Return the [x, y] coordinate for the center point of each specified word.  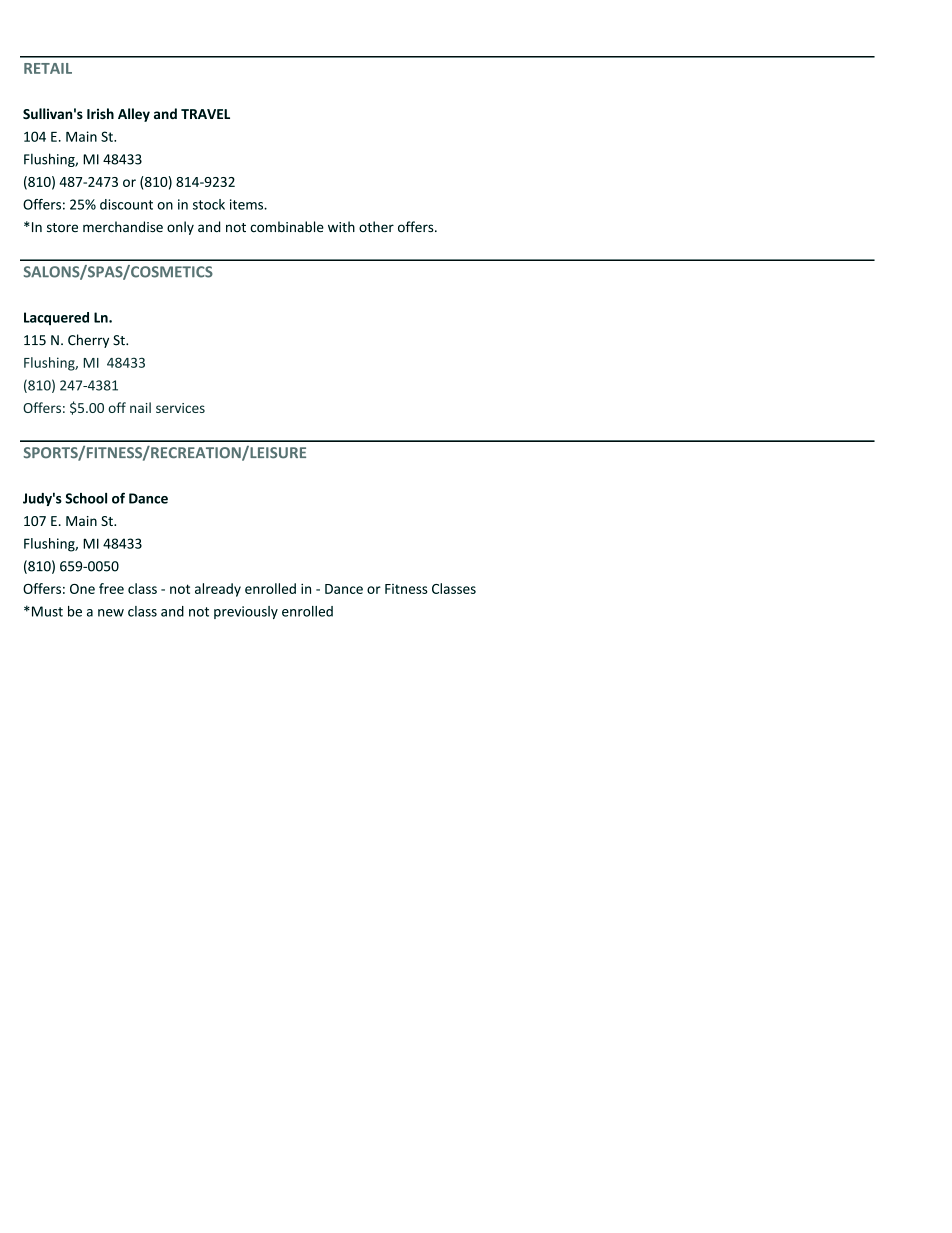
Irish [100, 113]
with [341, 226]
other [376, 226]
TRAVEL [205, 114]
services [180, 408]
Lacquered [56, 318]
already [218, 590]
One [82, 589]
